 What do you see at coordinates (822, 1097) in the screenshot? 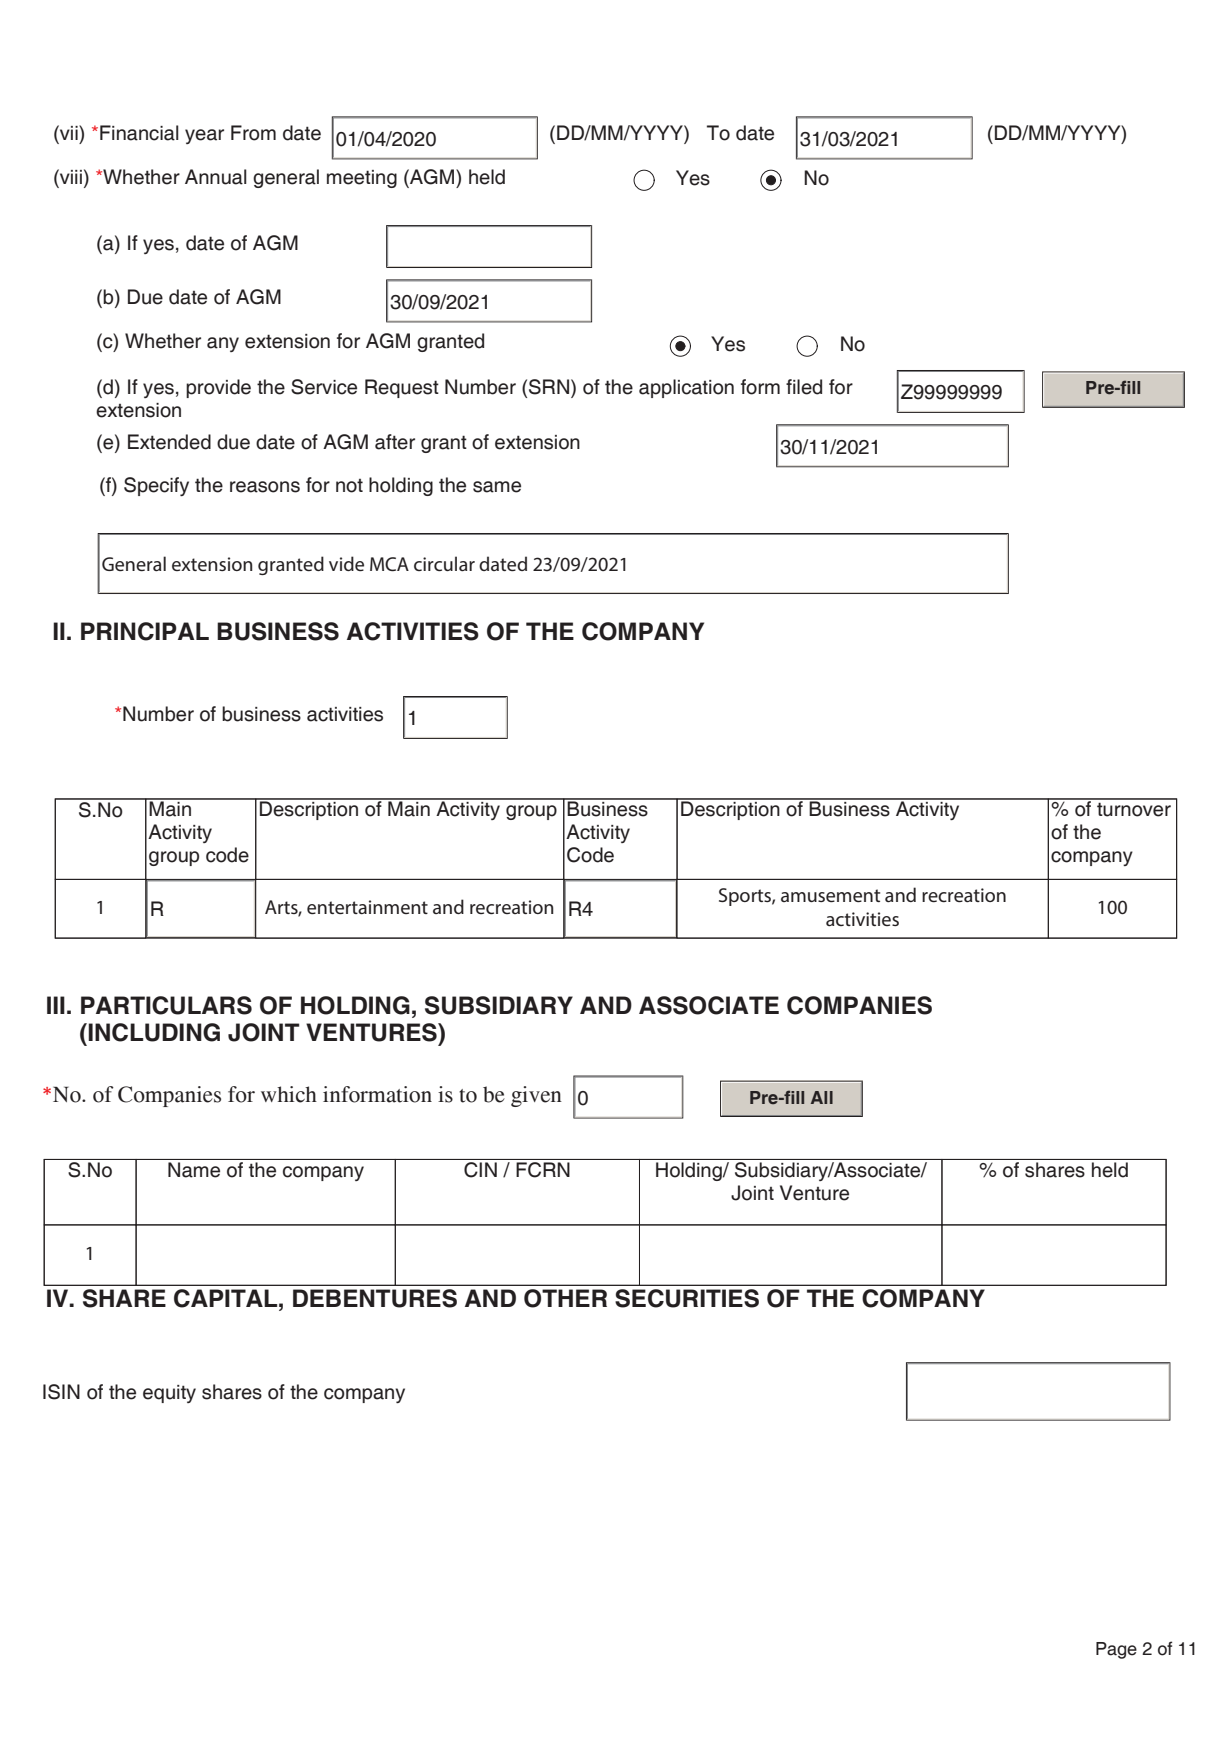
I see `All` at bounding box center [822, 1097].
